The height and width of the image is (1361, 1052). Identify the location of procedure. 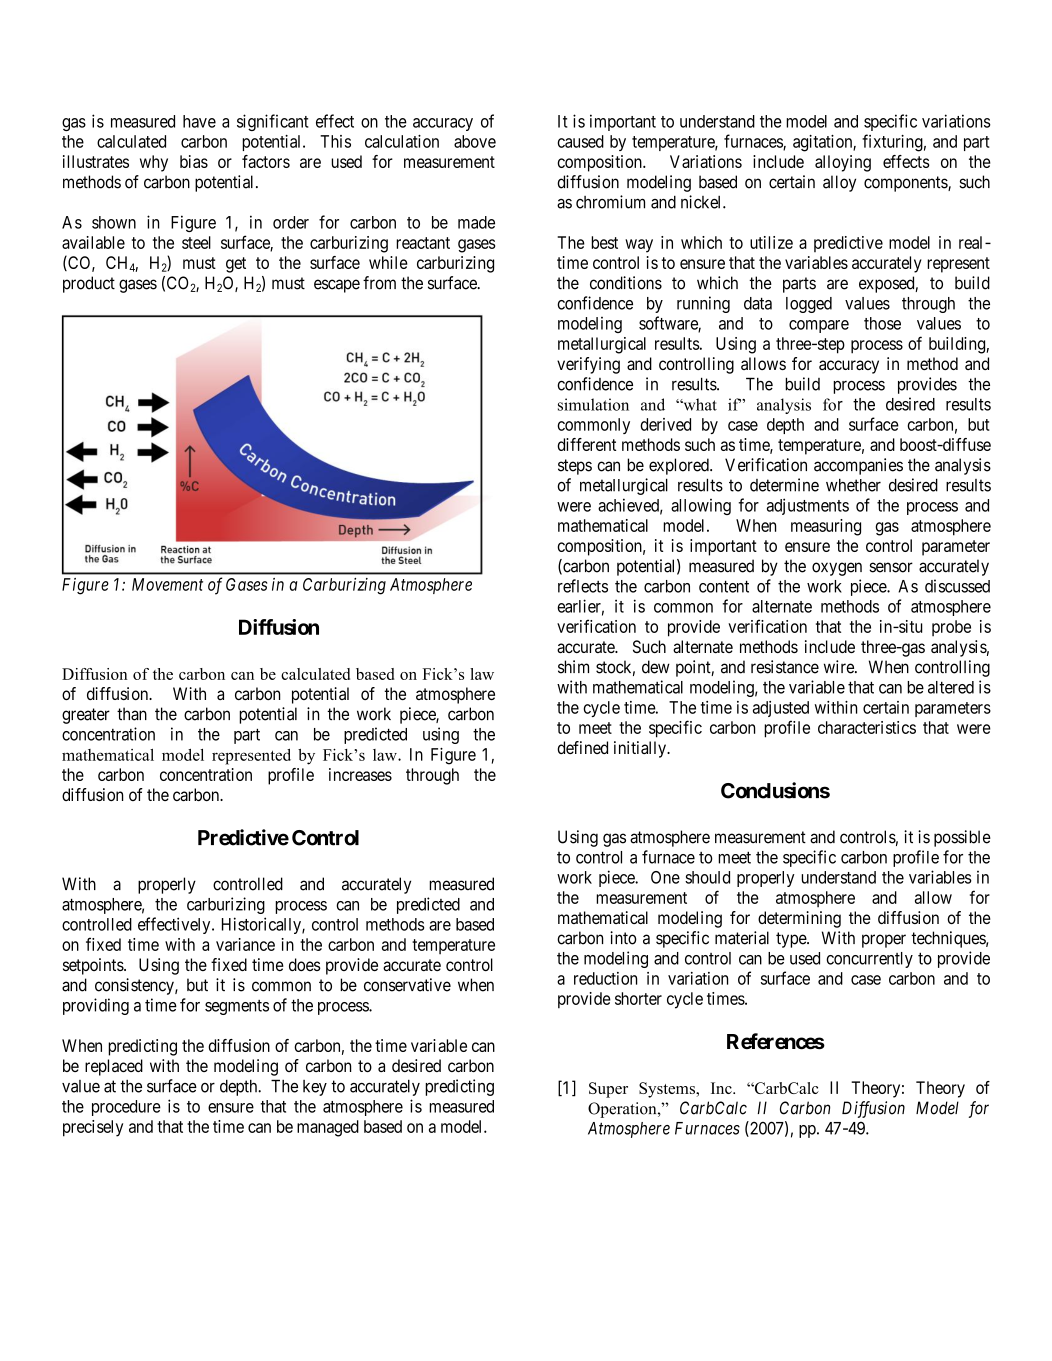
(126, 1108).
